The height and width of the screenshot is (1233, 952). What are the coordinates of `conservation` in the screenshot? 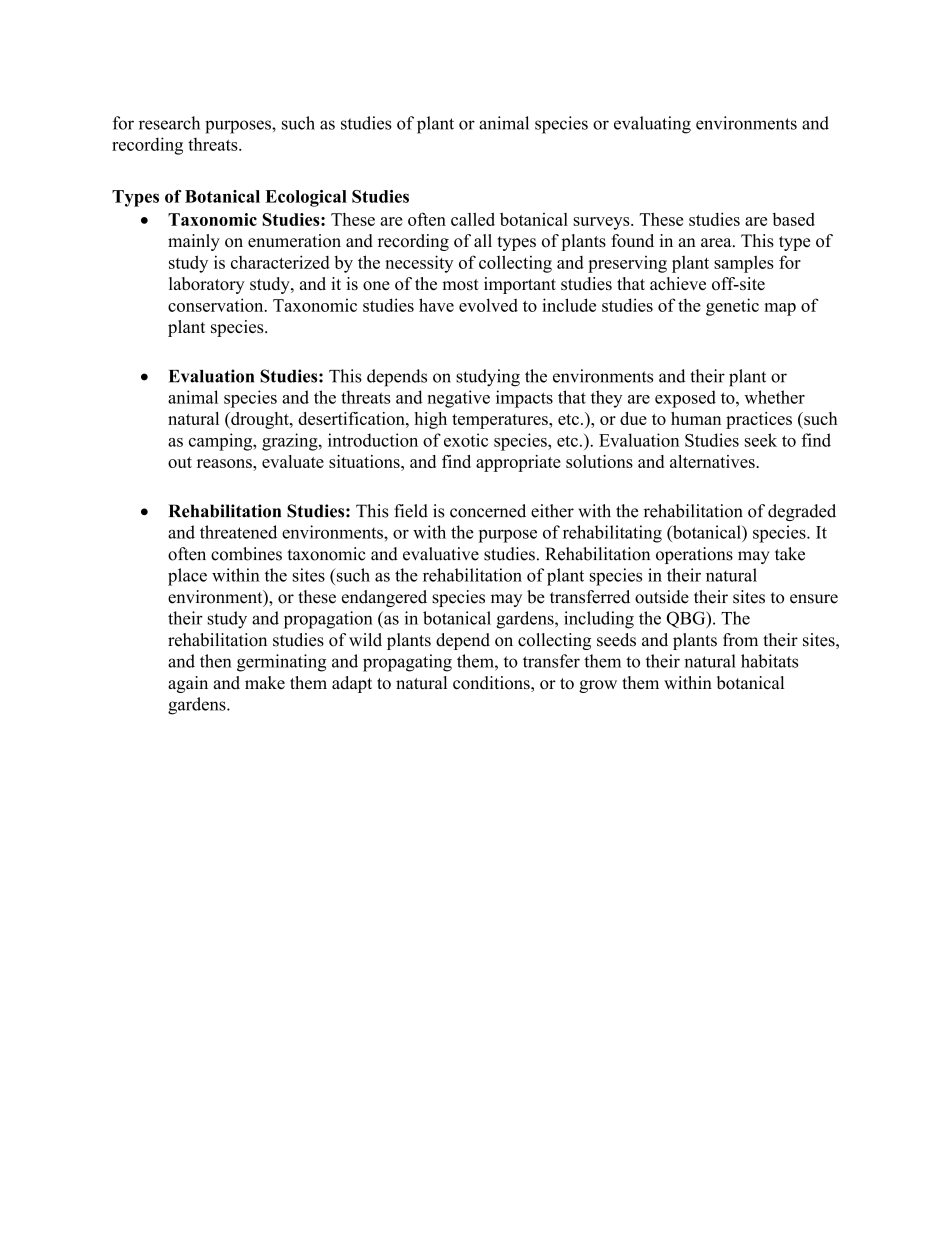 It's located at (217, 305).
